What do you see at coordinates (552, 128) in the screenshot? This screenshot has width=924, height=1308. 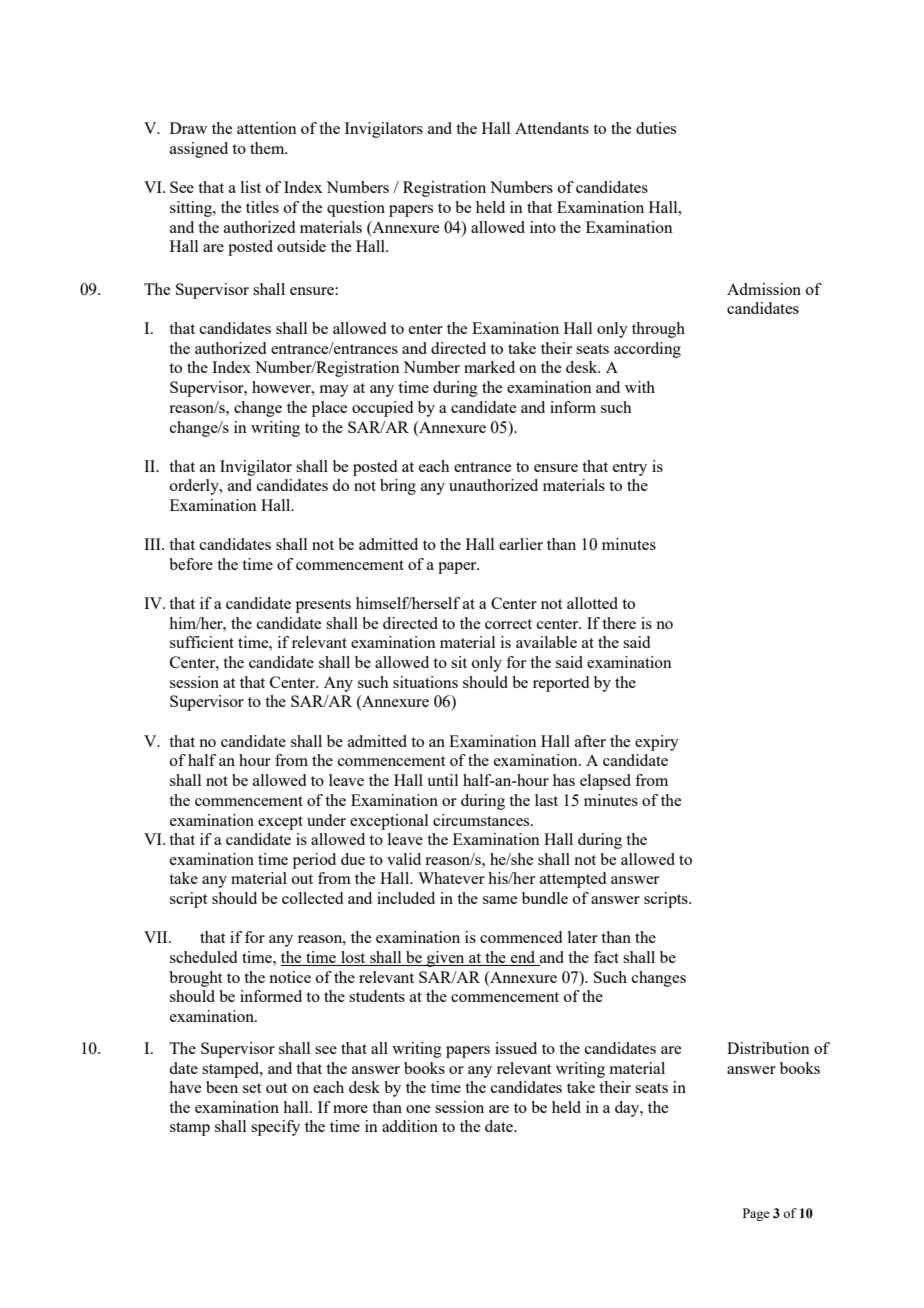 I see `Attendants` at bounding box center [552, 128].
